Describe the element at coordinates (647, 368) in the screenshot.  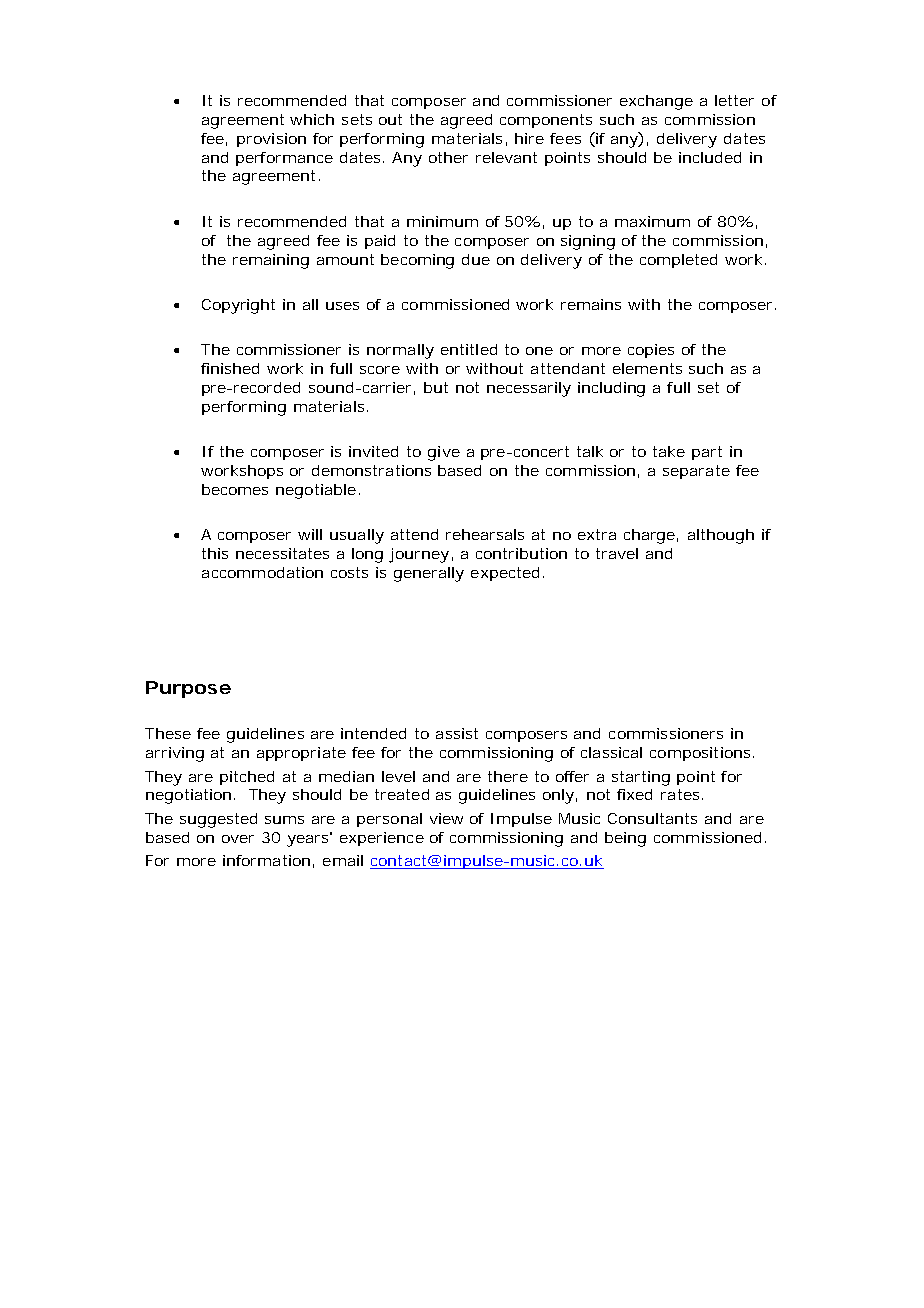
I see `elements` at that location.
